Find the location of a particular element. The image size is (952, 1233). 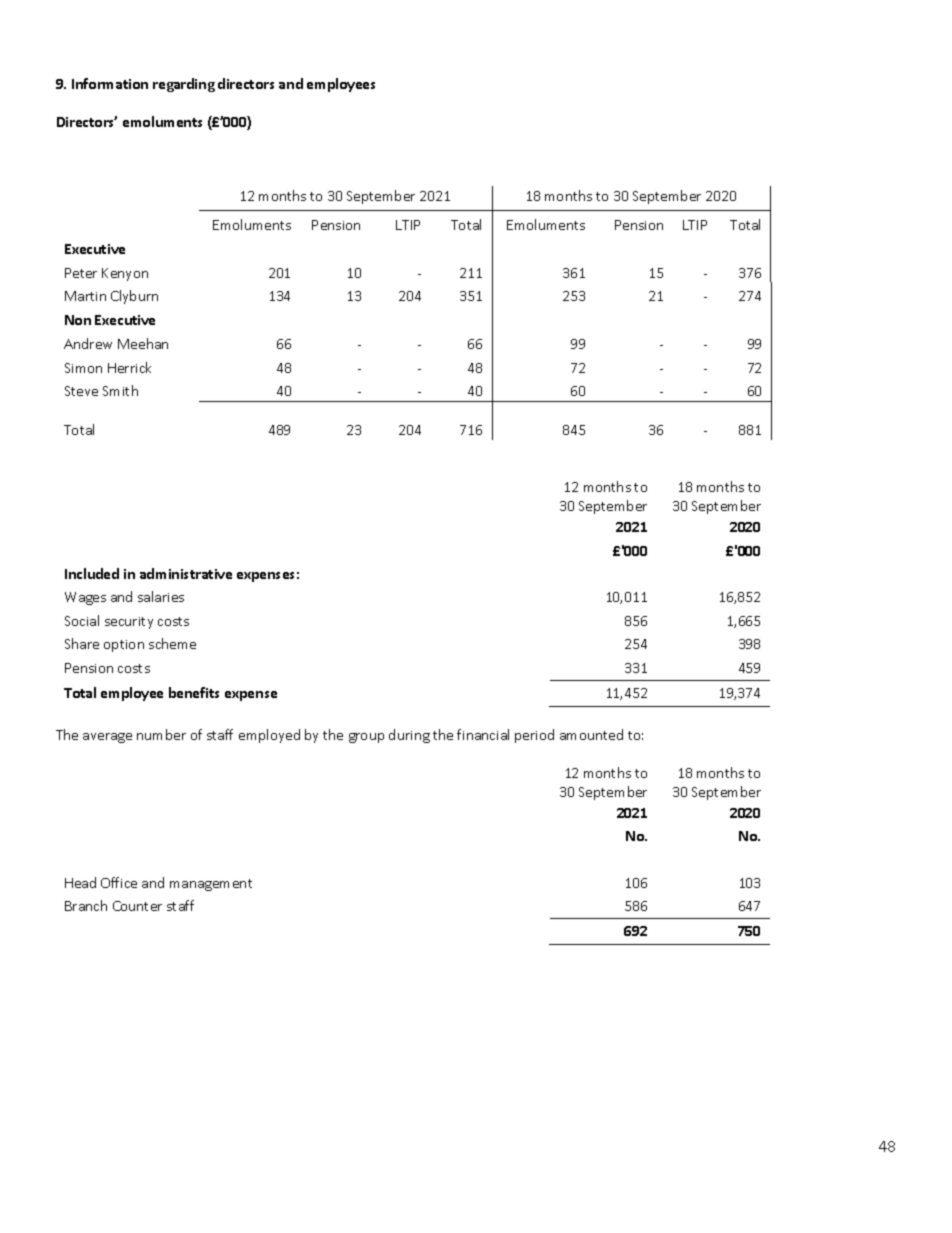

period is located at coordinates (534, 736).
